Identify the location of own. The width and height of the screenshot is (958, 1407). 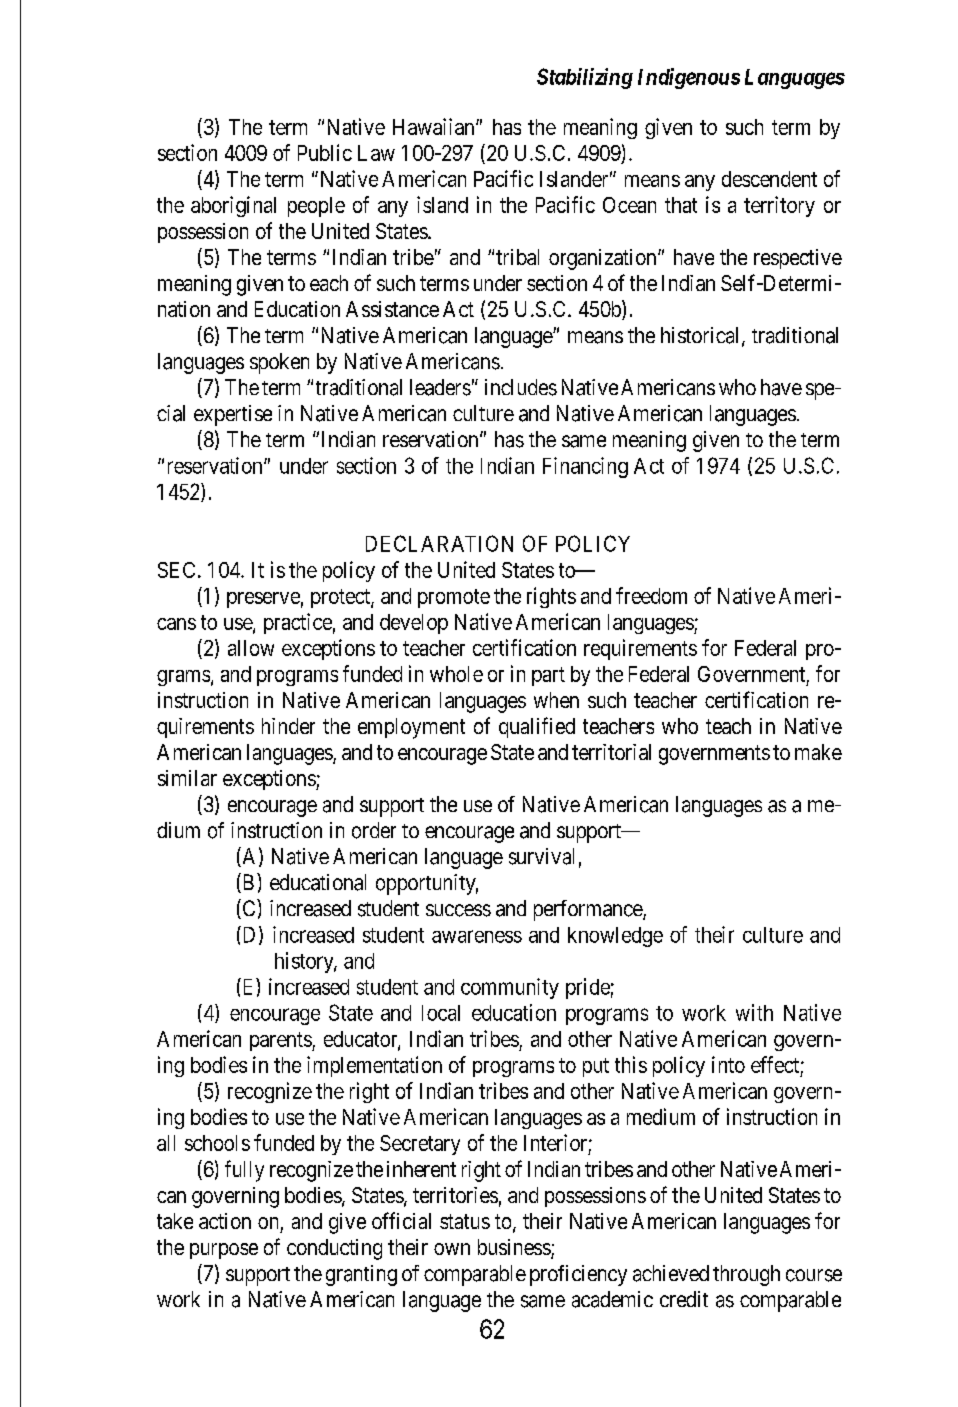
(452, 1249).
